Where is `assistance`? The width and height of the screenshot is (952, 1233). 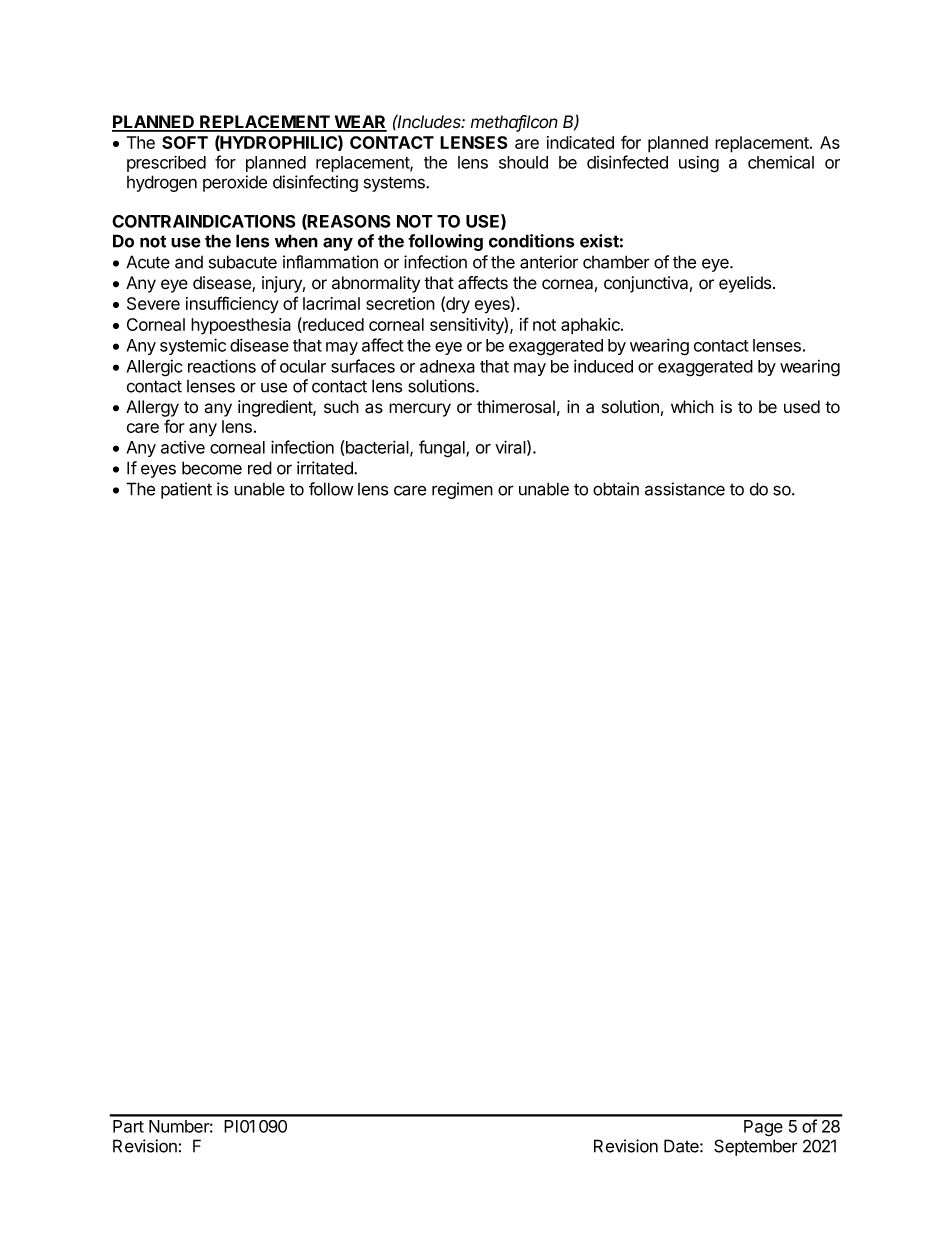
assistance is located at coordinates (685, 489).
